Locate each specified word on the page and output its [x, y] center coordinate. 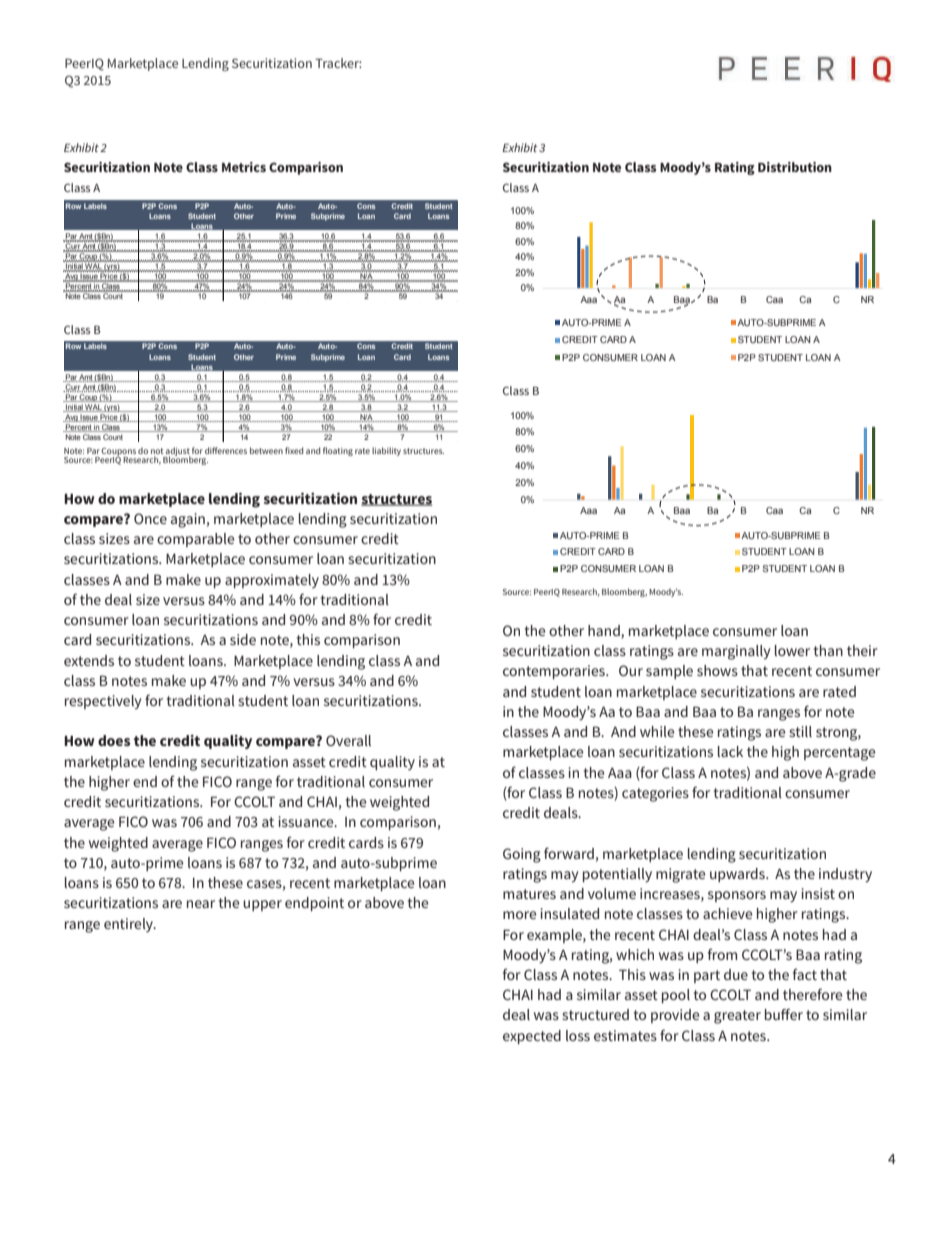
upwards [738, 875]
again [188, 520]
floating [338, 451]
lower [792, 650]
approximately [272, 581]
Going [522, 855]
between [266, 450]
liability [386, 451]
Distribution [795, 167]
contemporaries [555, 672]
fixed [294, 450]
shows [717, 670]
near [201, 904]
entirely [130, 925]
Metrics [244, 167]
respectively [103, 702]
